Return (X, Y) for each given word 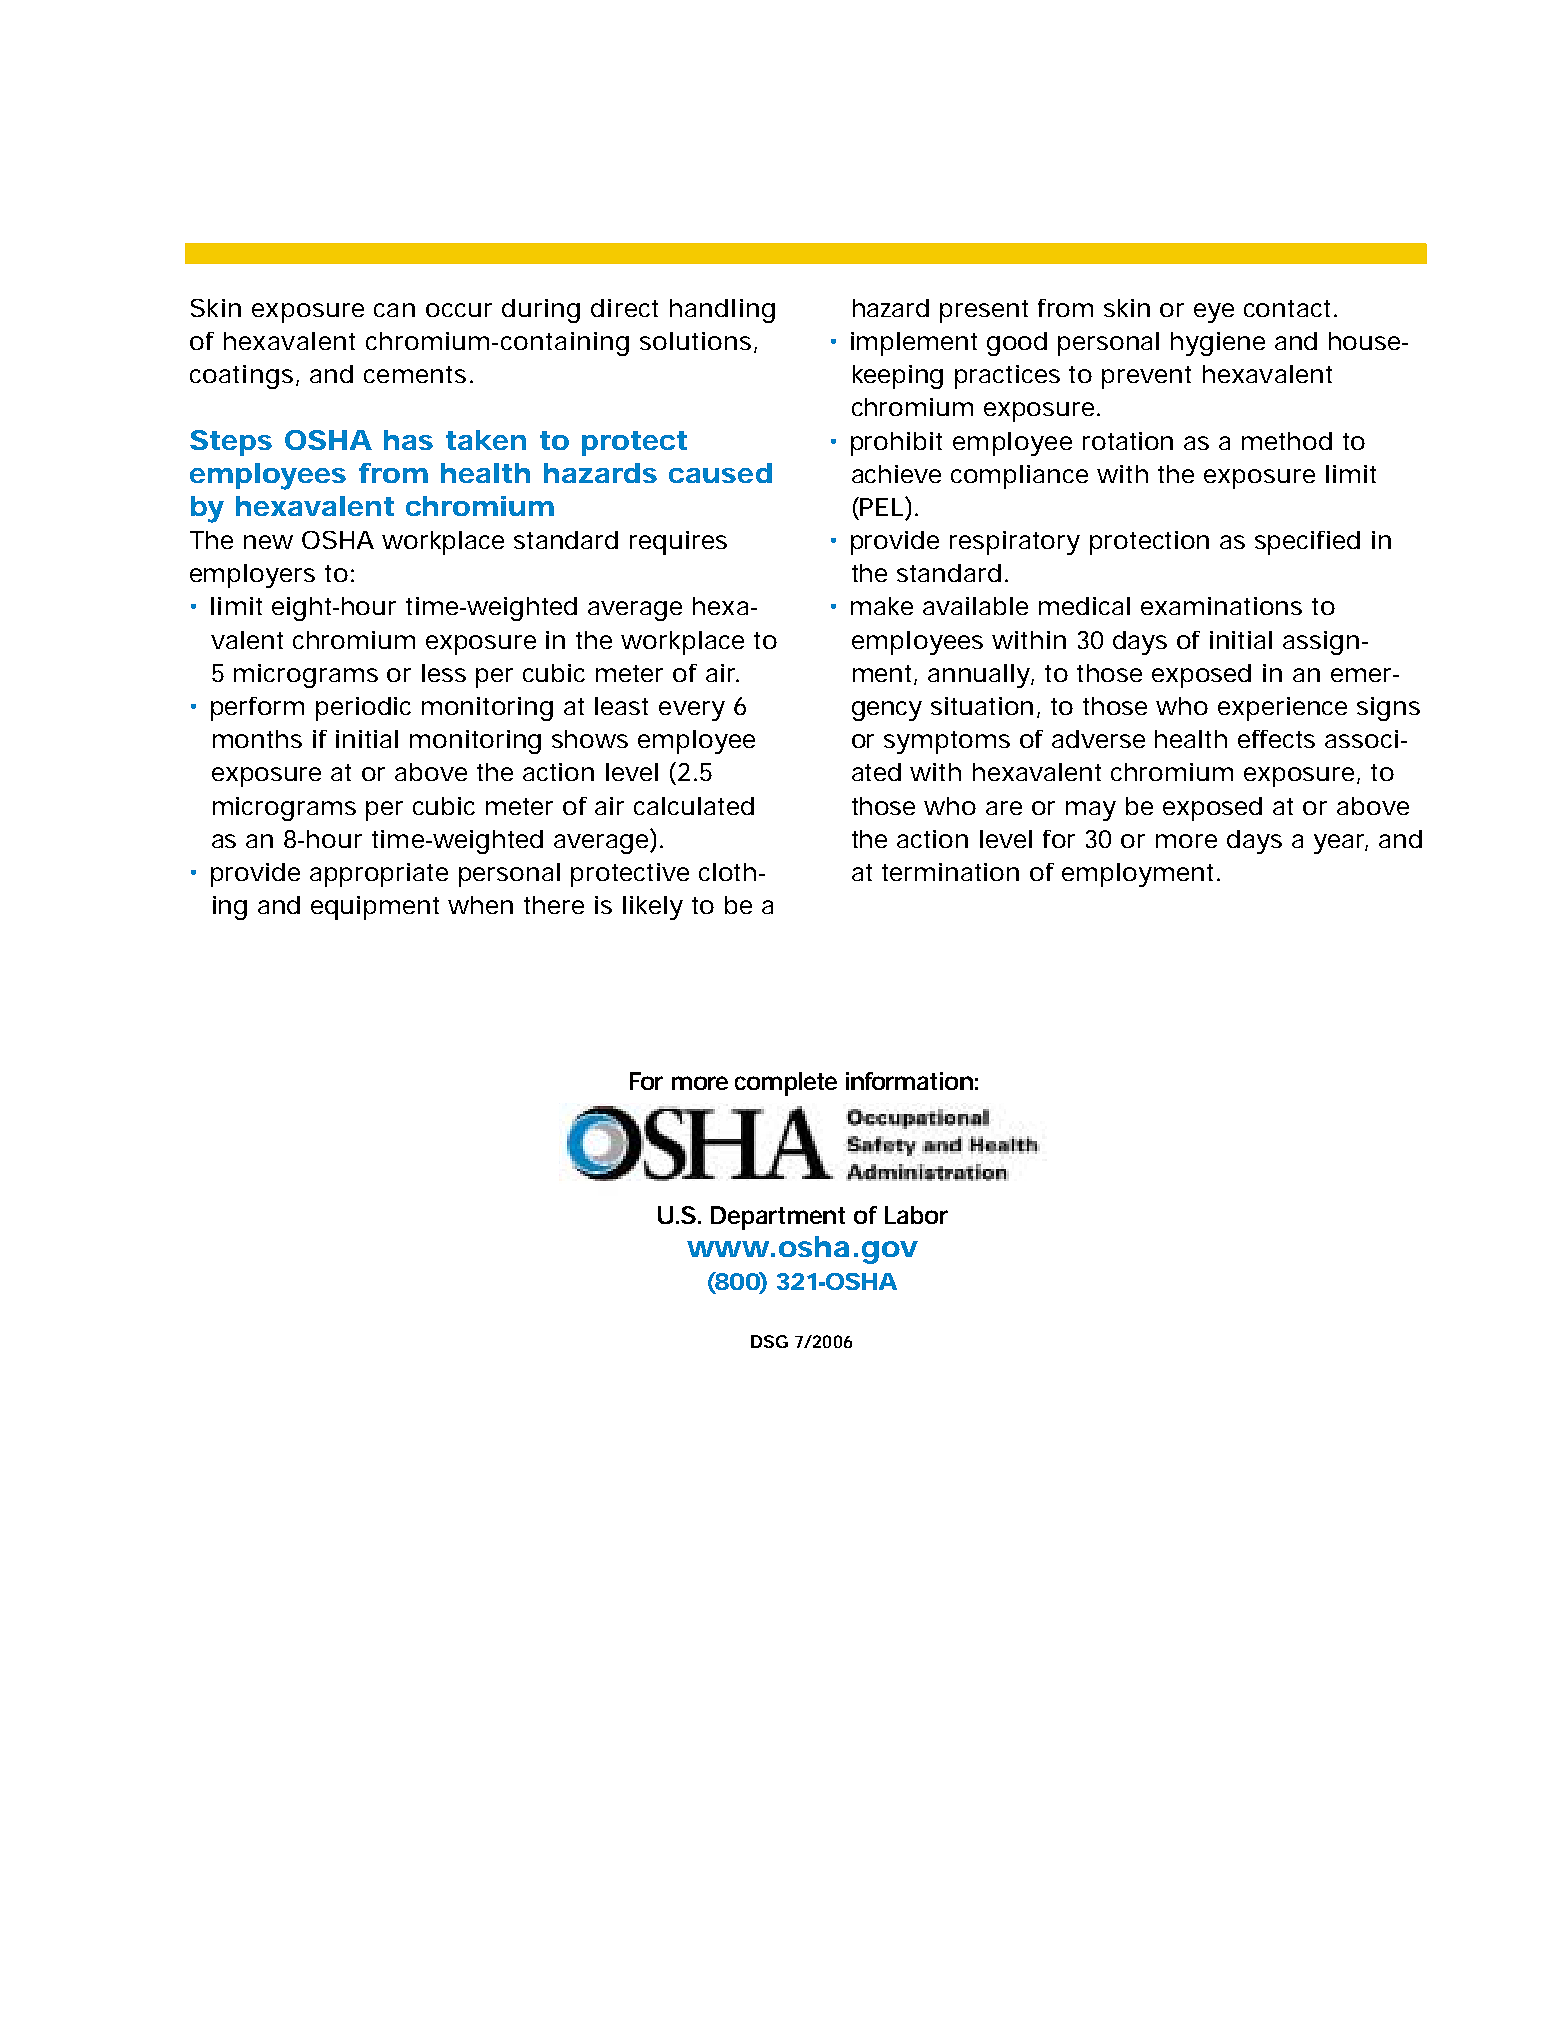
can (394, 310)
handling (722, 311)
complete (786, 1084)
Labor (916, 1215)
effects (1276, 739)
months (257, 739)
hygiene (1218, 344)
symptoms (947, 742)
